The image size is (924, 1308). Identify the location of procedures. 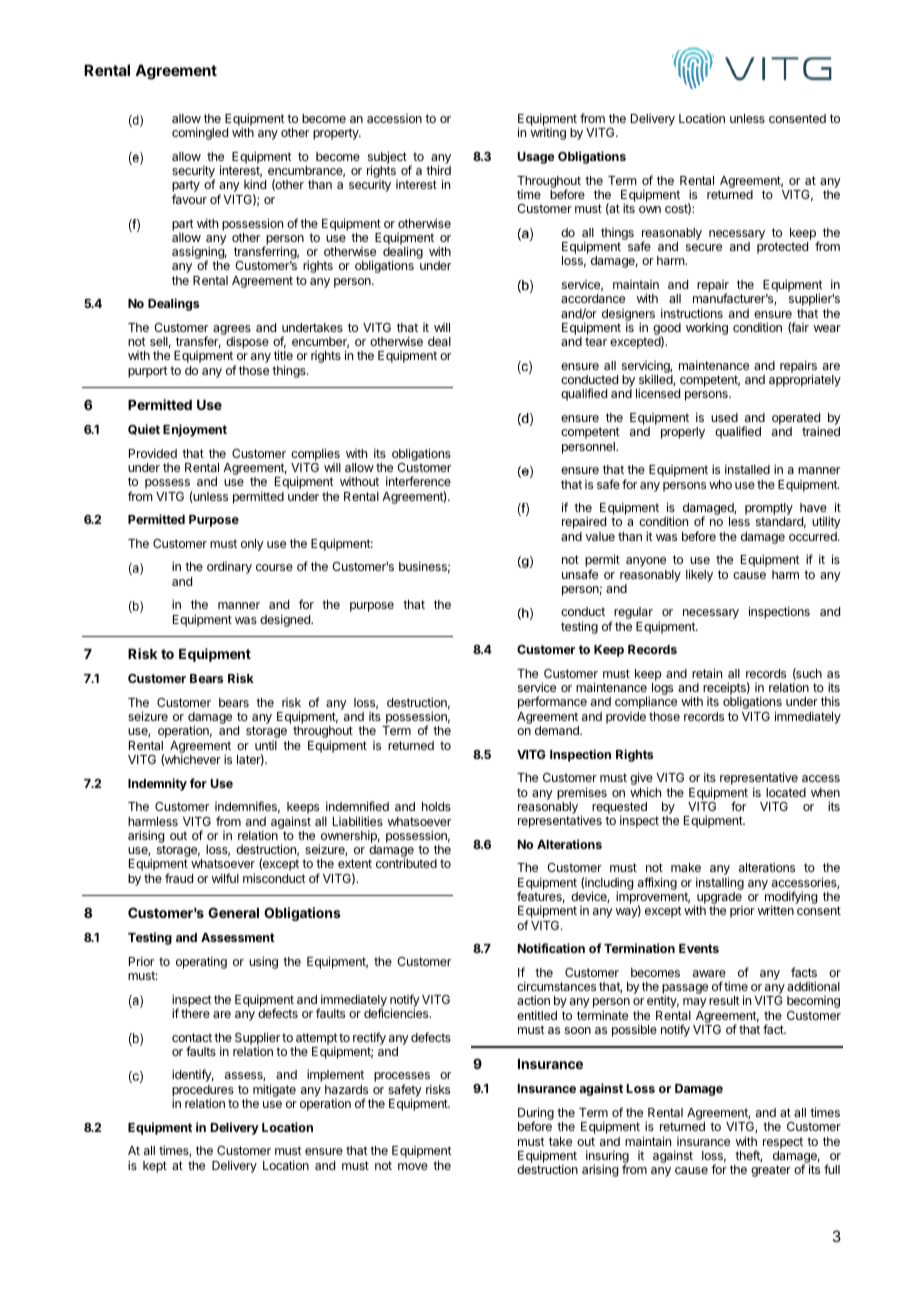
(203, 1092).
